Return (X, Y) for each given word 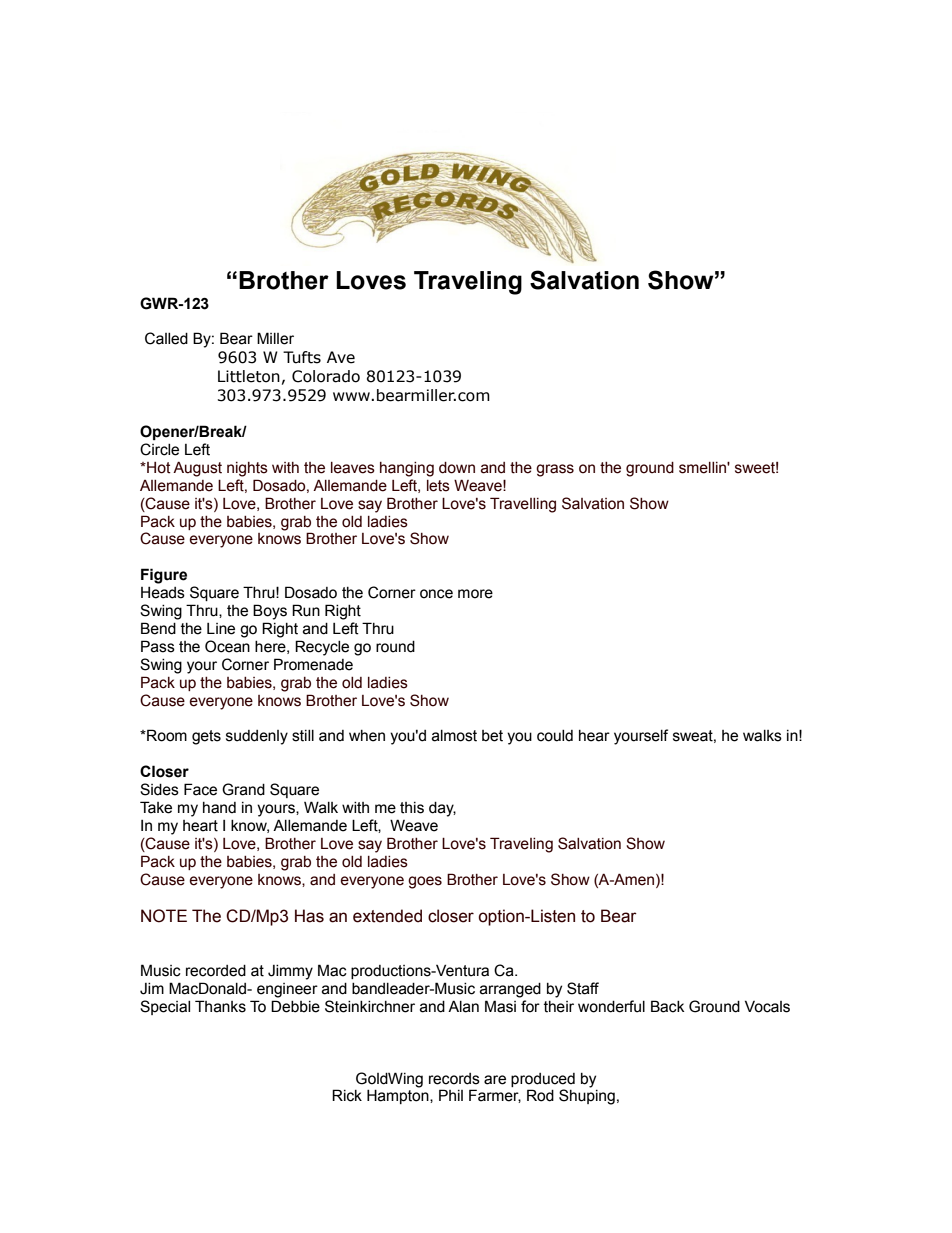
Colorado (326, 376)
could (555, 736)
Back (668, 1006)
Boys (270, 612)
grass (555, 470)
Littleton (249, 376)
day (442, 809)
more (475, 594)
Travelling (523, 505)
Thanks (220, 1006)
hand (219, 808)
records (454, 1079)
